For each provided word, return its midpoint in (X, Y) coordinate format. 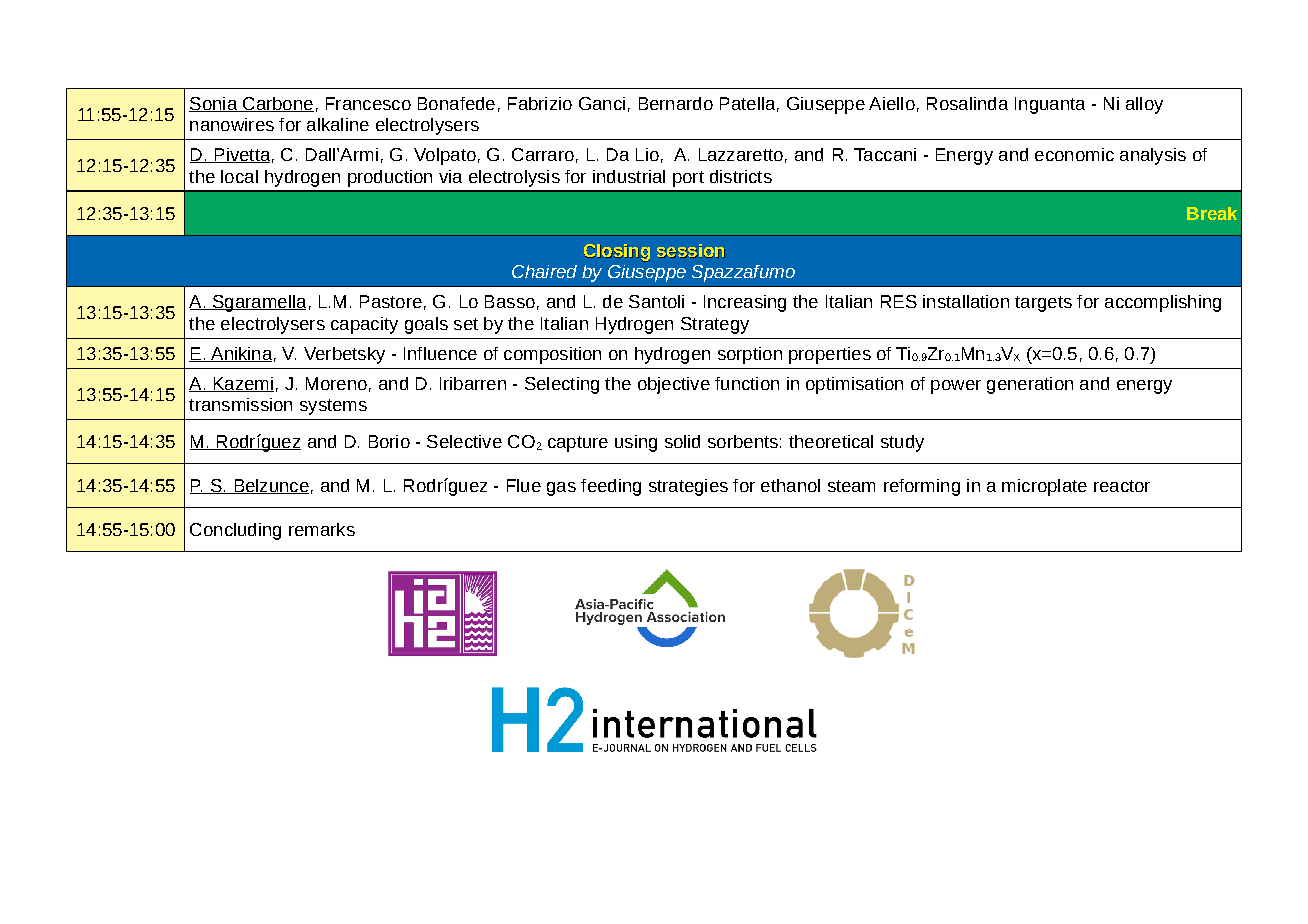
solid (682, 441)
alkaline (338, 124)
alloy (1144, 105)
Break (1212, 213)
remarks (322, 529)
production (390, 178)
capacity (364, 325)
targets (1043, 304)
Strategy (715, 325)
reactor (1122, 486)
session (691, 251)
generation (1030, 385)
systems (333, 407)
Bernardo (676, 103)
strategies (688, 487)
